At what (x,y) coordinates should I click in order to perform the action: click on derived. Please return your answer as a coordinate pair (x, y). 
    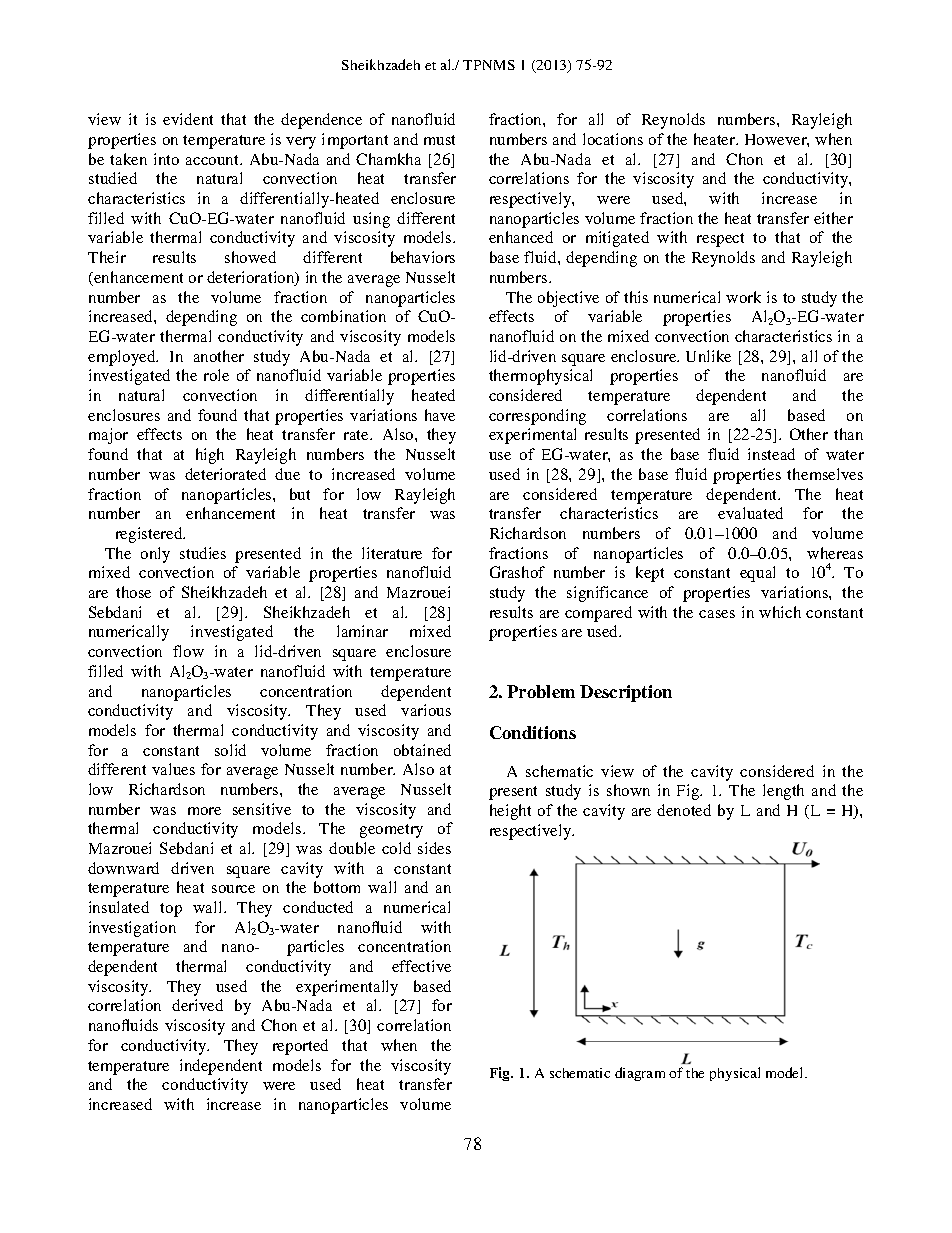
    Looking at the image, I should click on (197, 1005).
